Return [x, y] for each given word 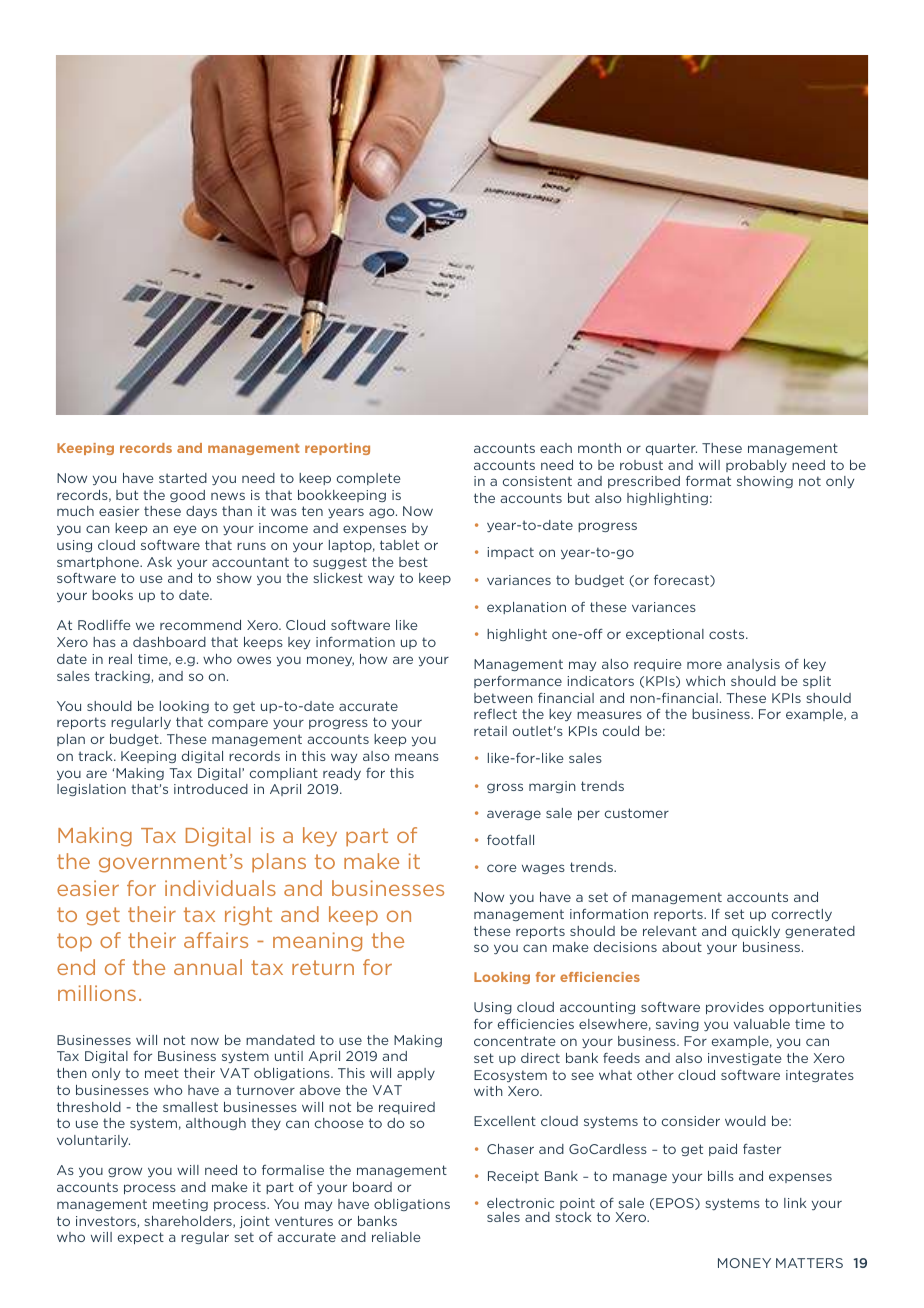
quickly [756, 932]
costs [728, 634]
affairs [216, 940]
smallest [190, 1107]
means [417, 757]
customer [637, 813]
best [413, 562]
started [183, 478]
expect [141, 1238]
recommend [200, 625]
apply [416, 1074]
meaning [317, 942]
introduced [211, 789]
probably [756, 466]
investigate [745, 1059]
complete [369, 479]
